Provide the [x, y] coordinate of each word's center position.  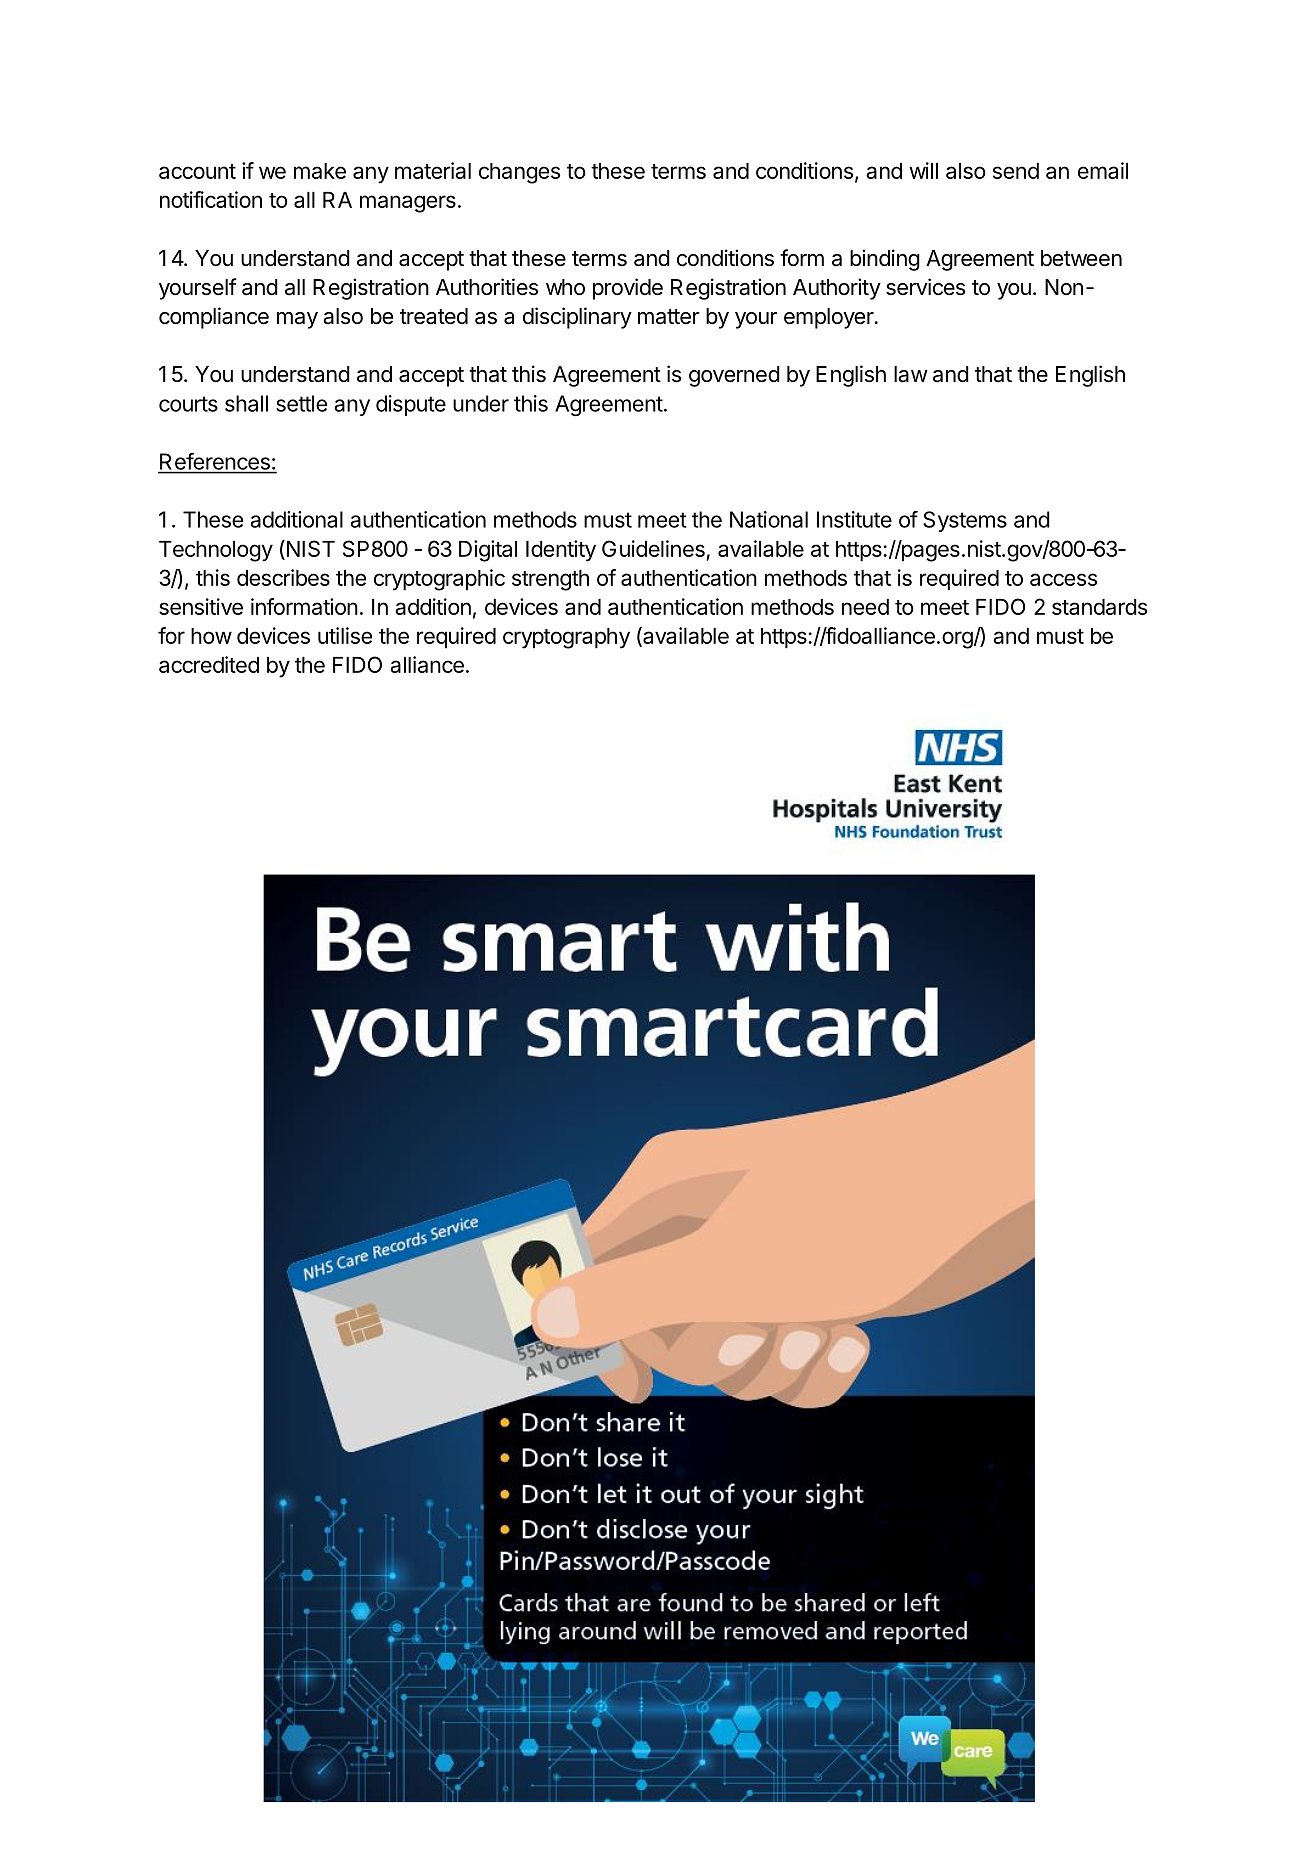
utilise [345, 635]
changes [519, 173]
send [1016, 171]
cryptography [566, 638]
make [320, 171]
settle [301, 403]
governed [734, 376]
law [911, 374]
